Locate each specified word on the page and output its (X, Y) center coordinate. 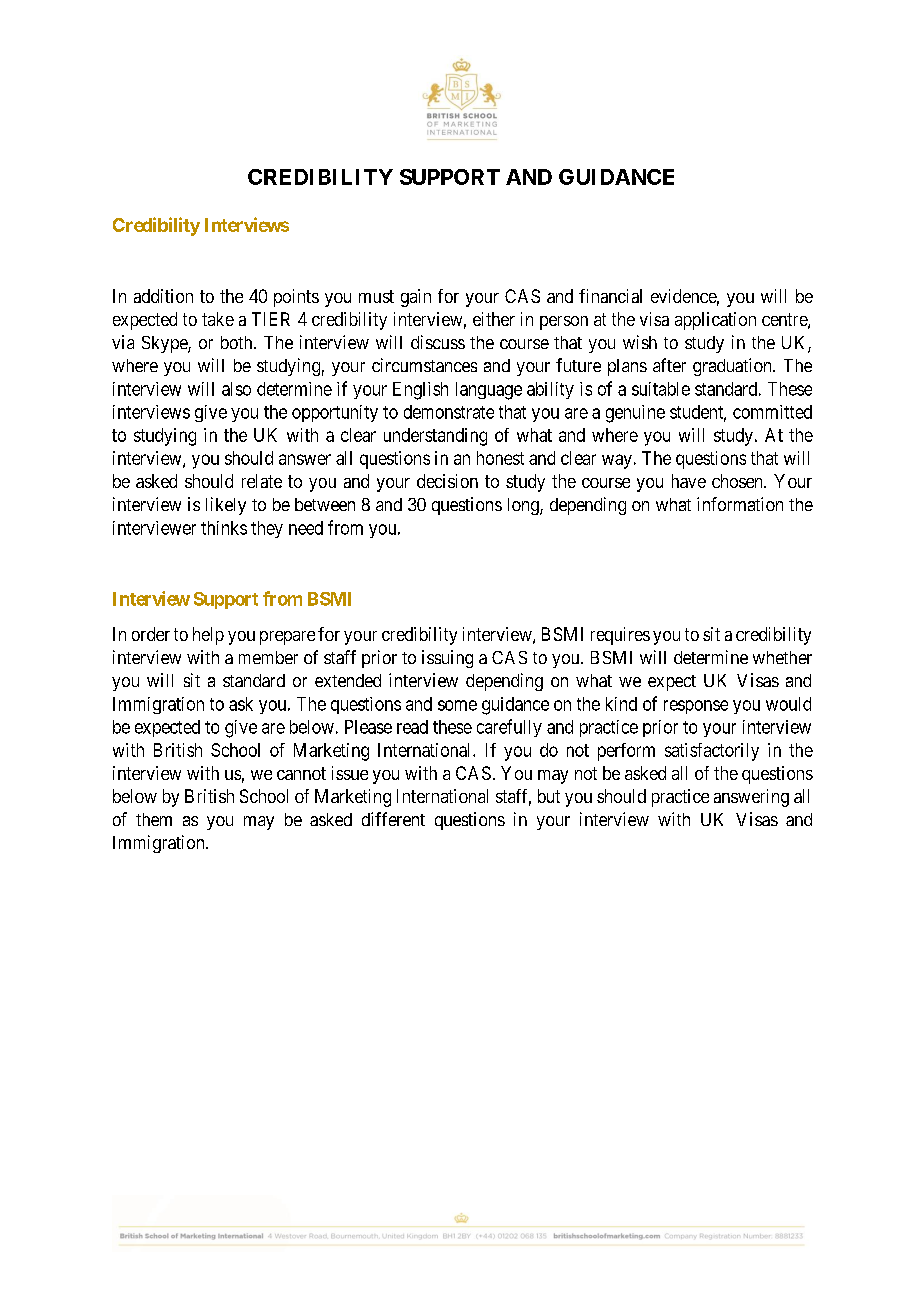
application (715, 321)
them (154, 819)
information (740, 504)
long (524, 506)
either (494, 319)
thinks (224, 528)
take (218, 319)
